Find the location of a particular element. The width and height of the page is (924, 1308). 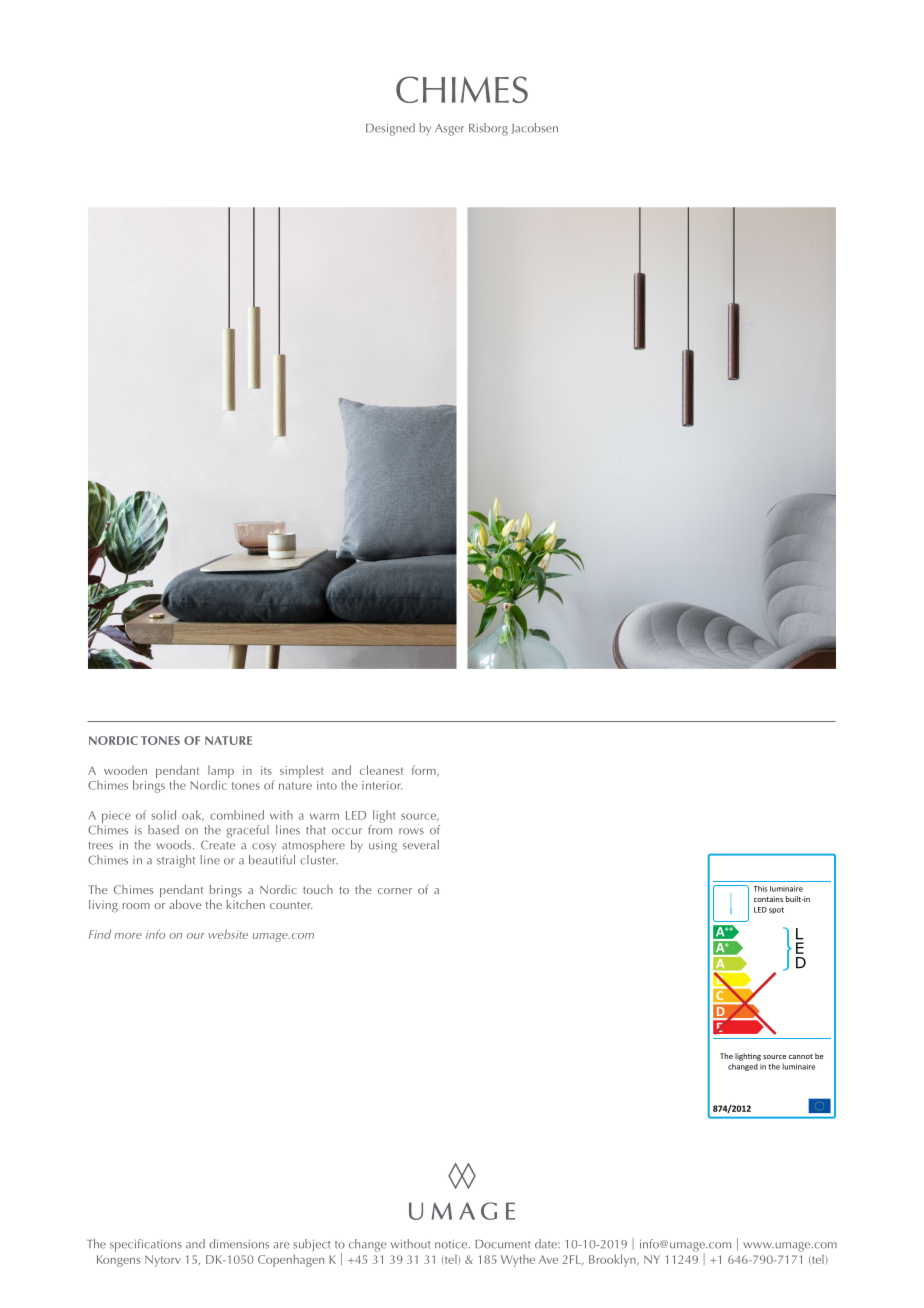

Jacobsen is located at coordinates (534, 128).
